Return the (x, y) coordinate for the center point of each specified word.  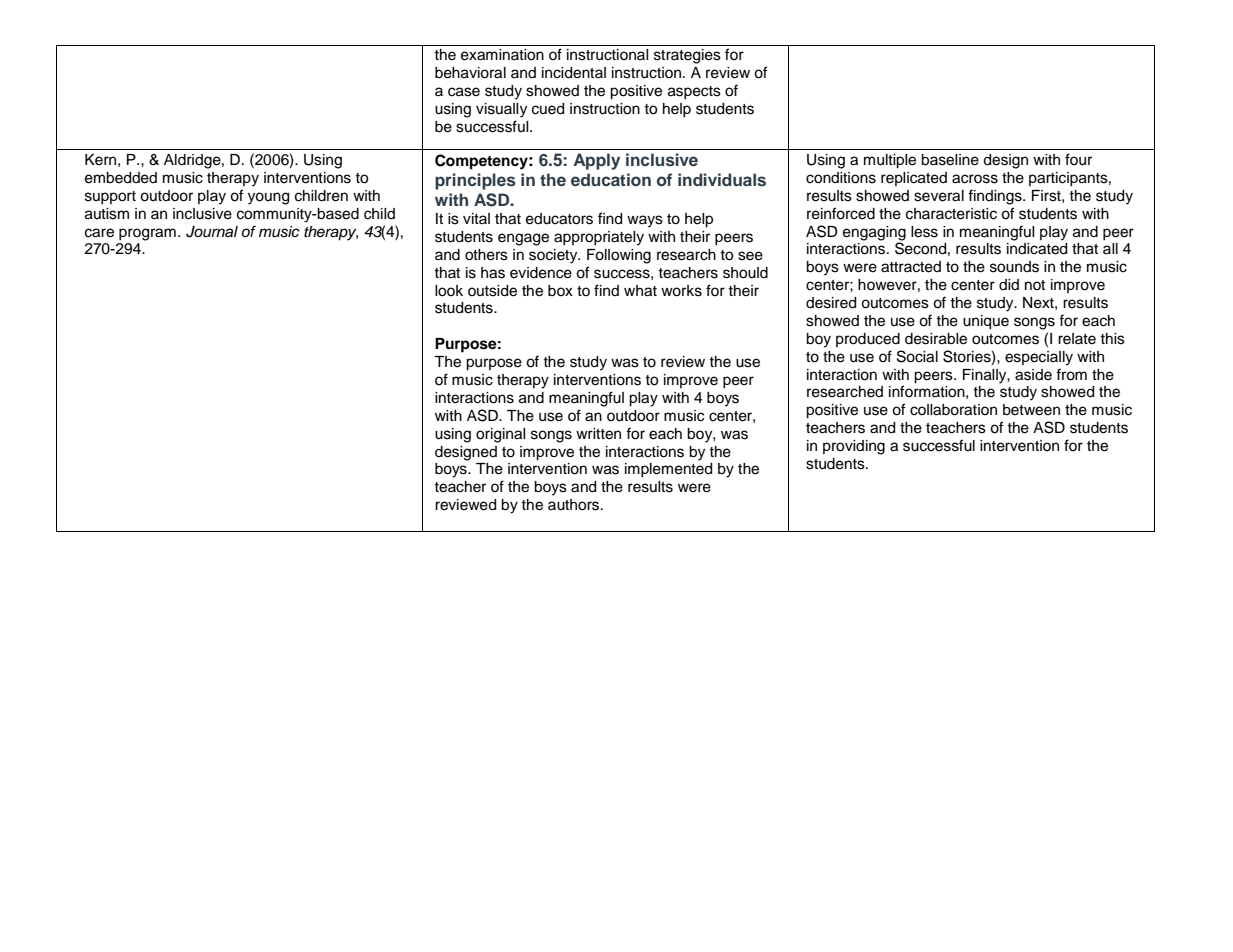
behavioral (470, 73)
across (975, 179)
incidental (574, 73)
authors (575, 505)
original (501, 435)
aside (1033, 375)
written (598, 434)
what (640, 291)
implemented (668, 470)
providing (854, 447)
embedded (121, 178)
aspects (694, 92)
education (611, 179)
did (1009, 284)
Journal (212, 232)
